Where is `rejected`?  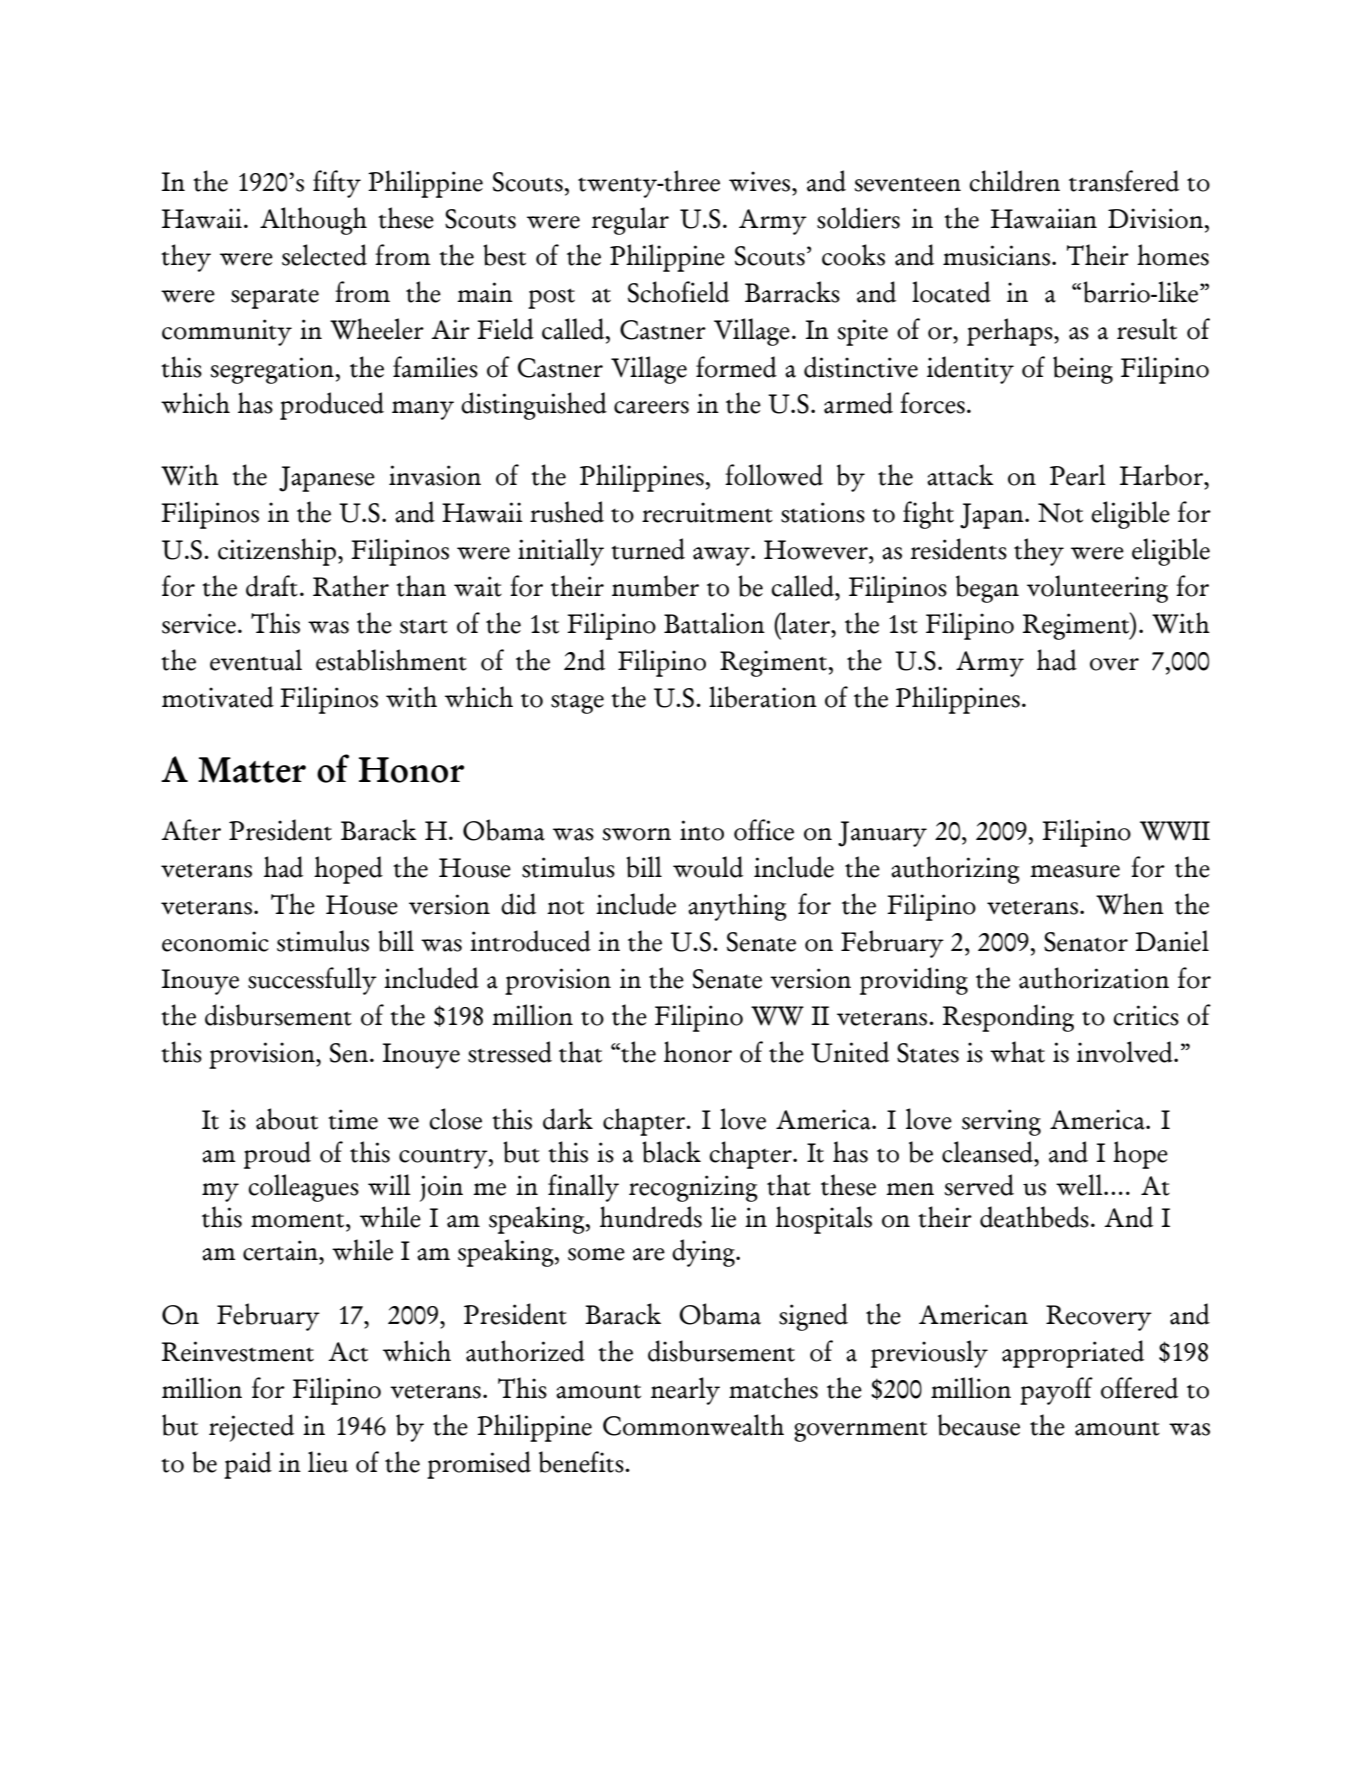 rejected is located at coordinates (251, 1428).
